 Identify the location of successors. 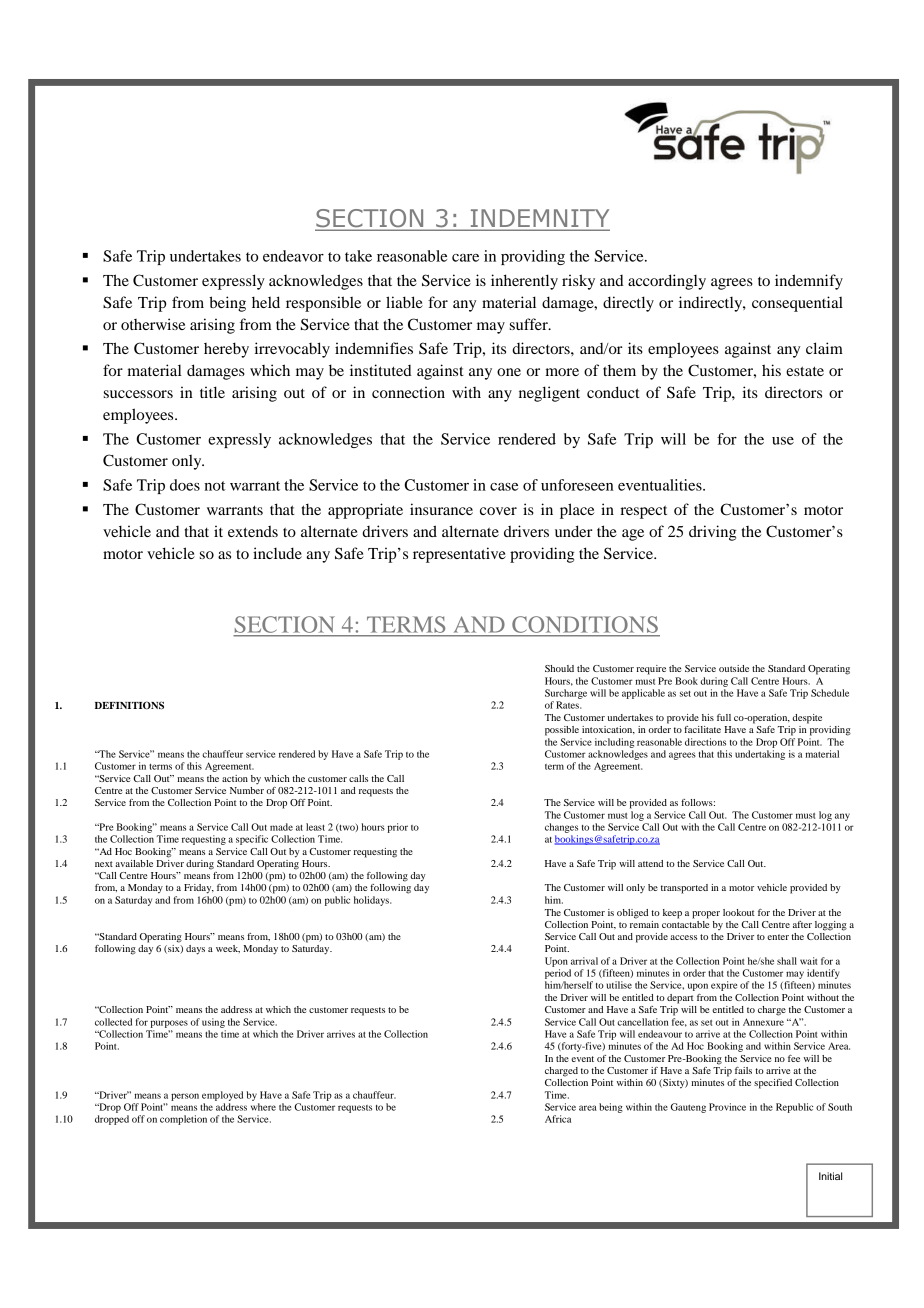
(138, 394).
